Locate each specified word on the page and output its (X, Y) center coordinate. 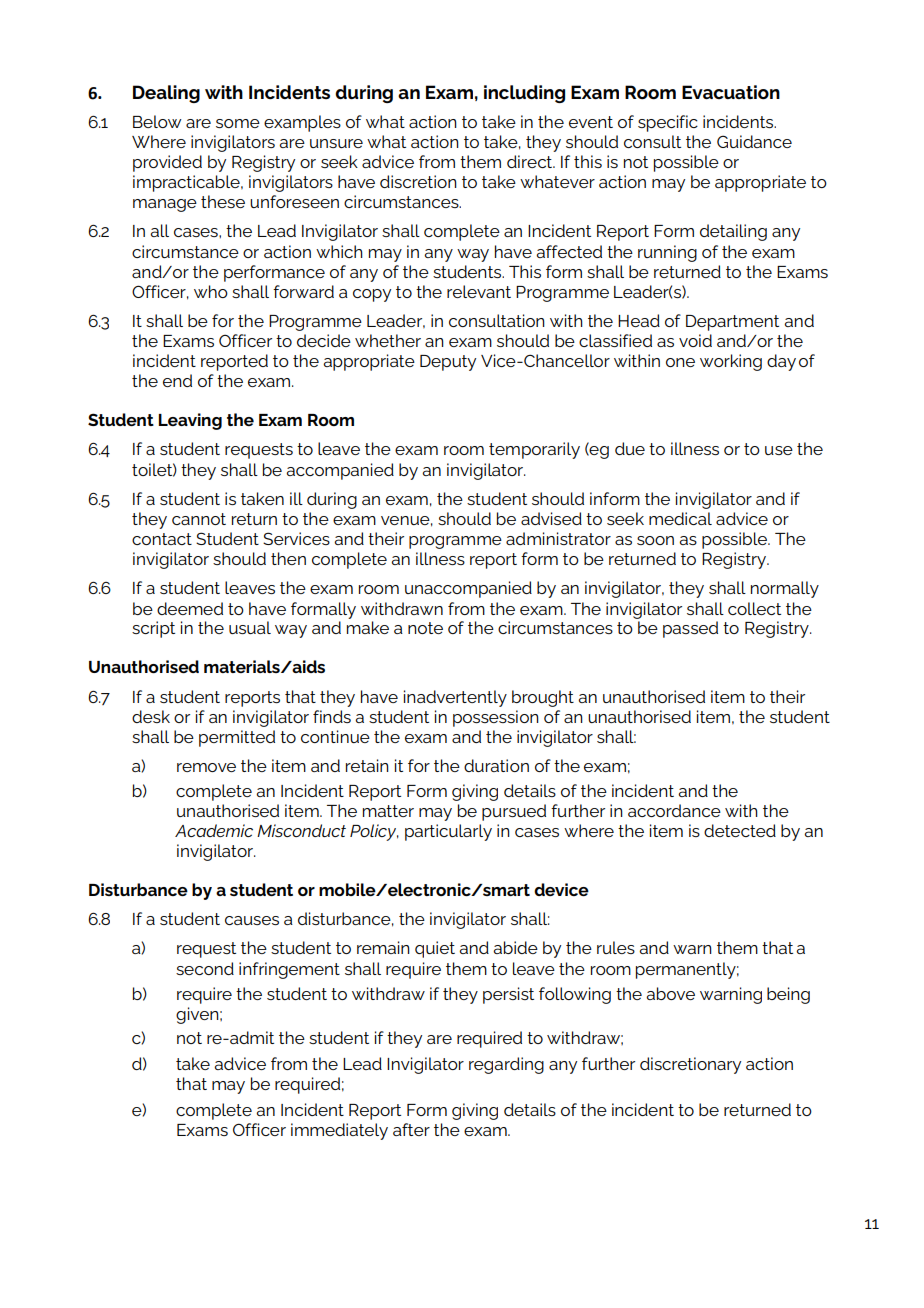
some (238, 123)
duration (496, 765)
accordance (674, 810)
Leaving (190, 421)
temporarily (534, 450)
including (524, 94)
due (630, 448)
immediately (339, 1131)
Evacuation (731, 92)
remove (206, 767)
